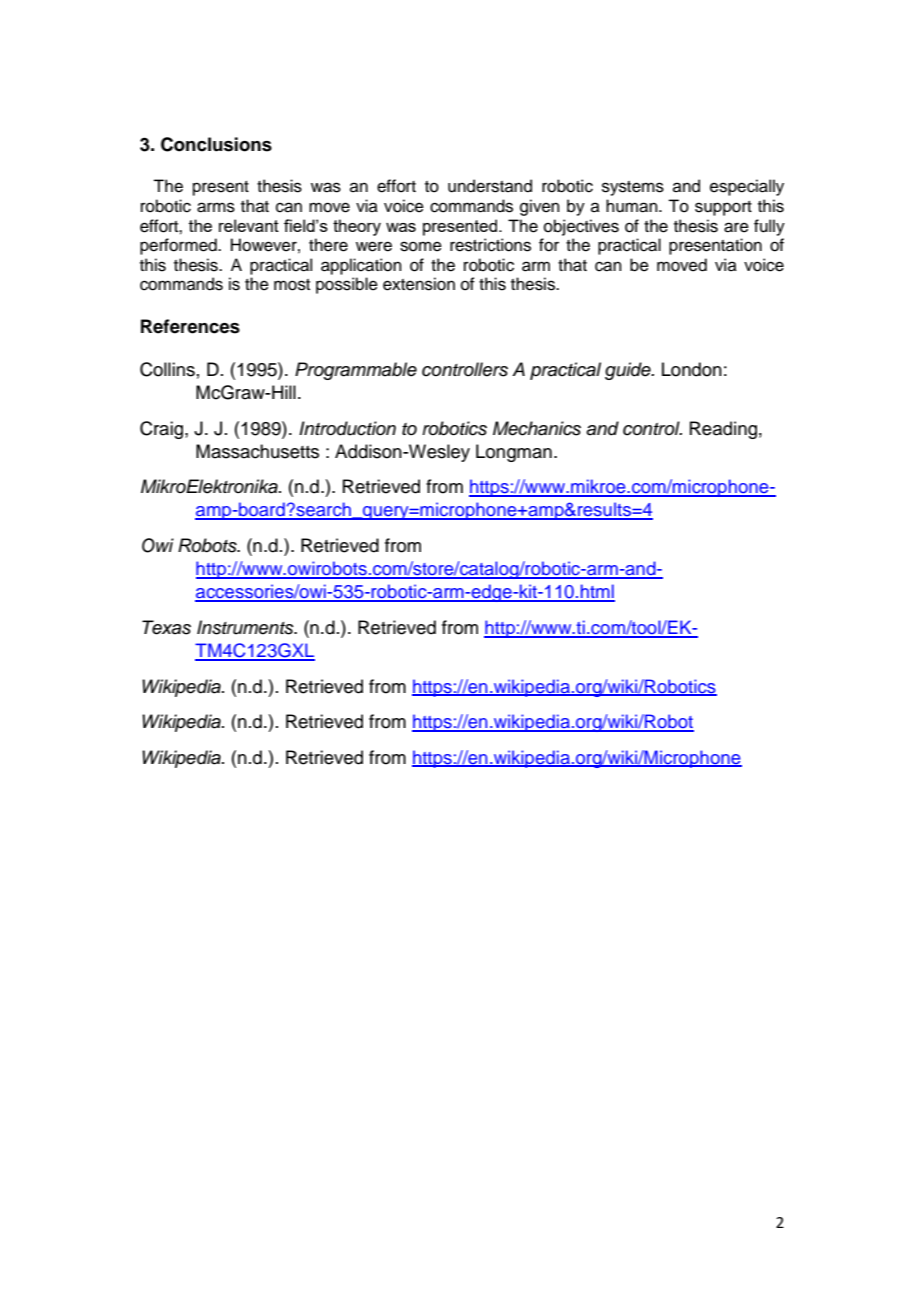  I want to click on especially, so click(747, 187).
